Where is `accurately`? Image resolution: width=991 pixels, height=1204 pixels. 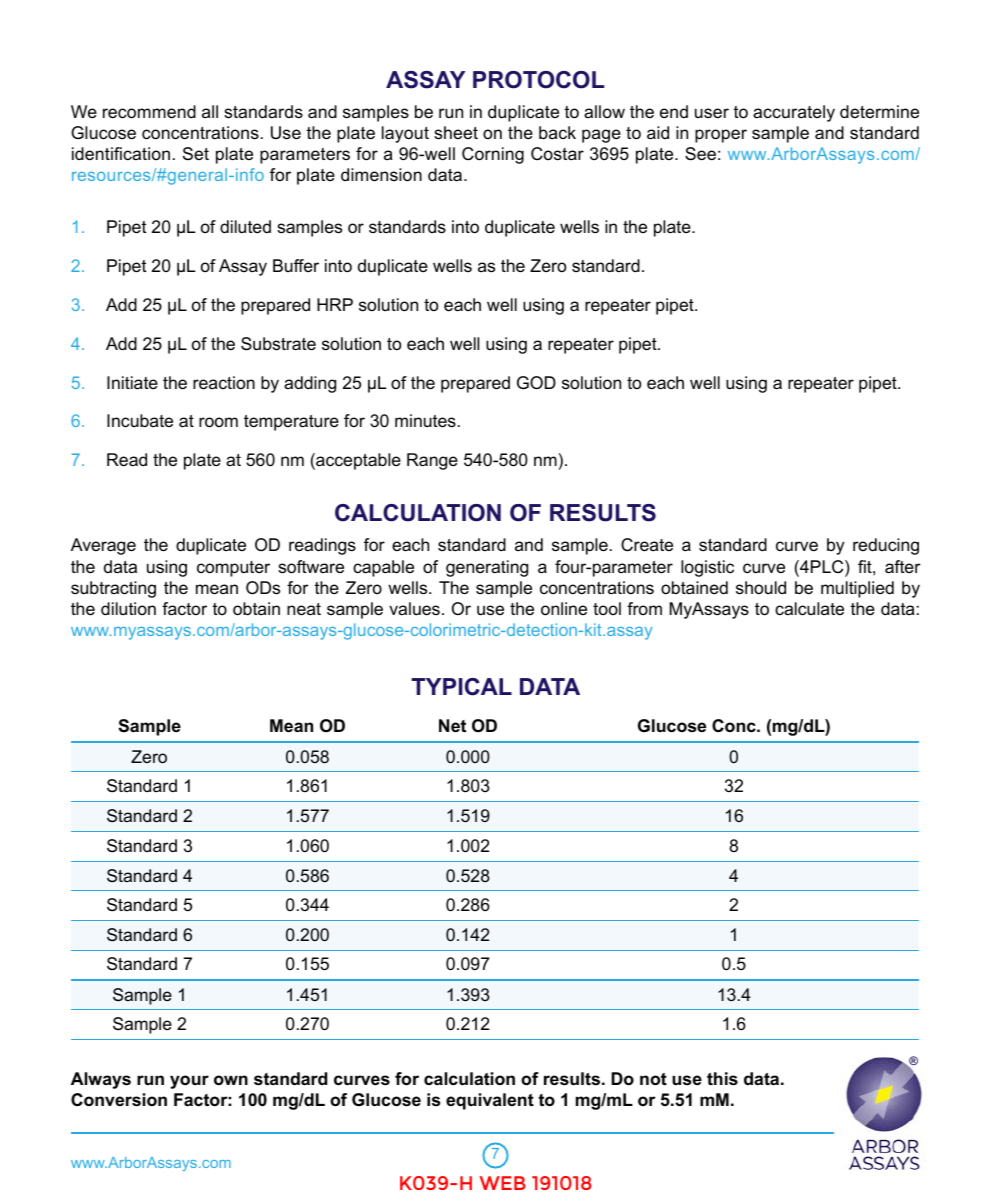 accurately is located at coordinates (794, 113).
